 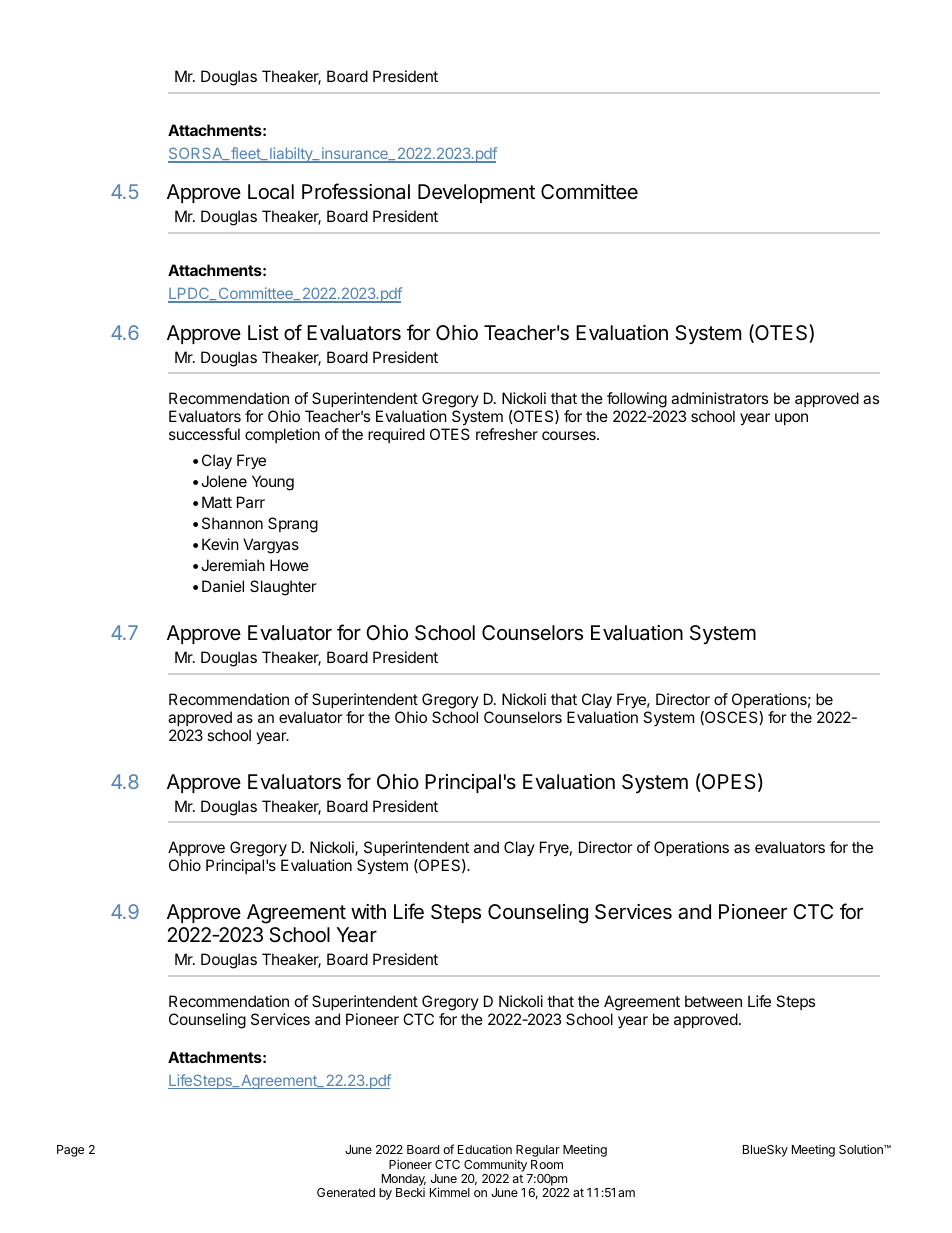 I want to click on Kevin, so click(x=220, y=544).
